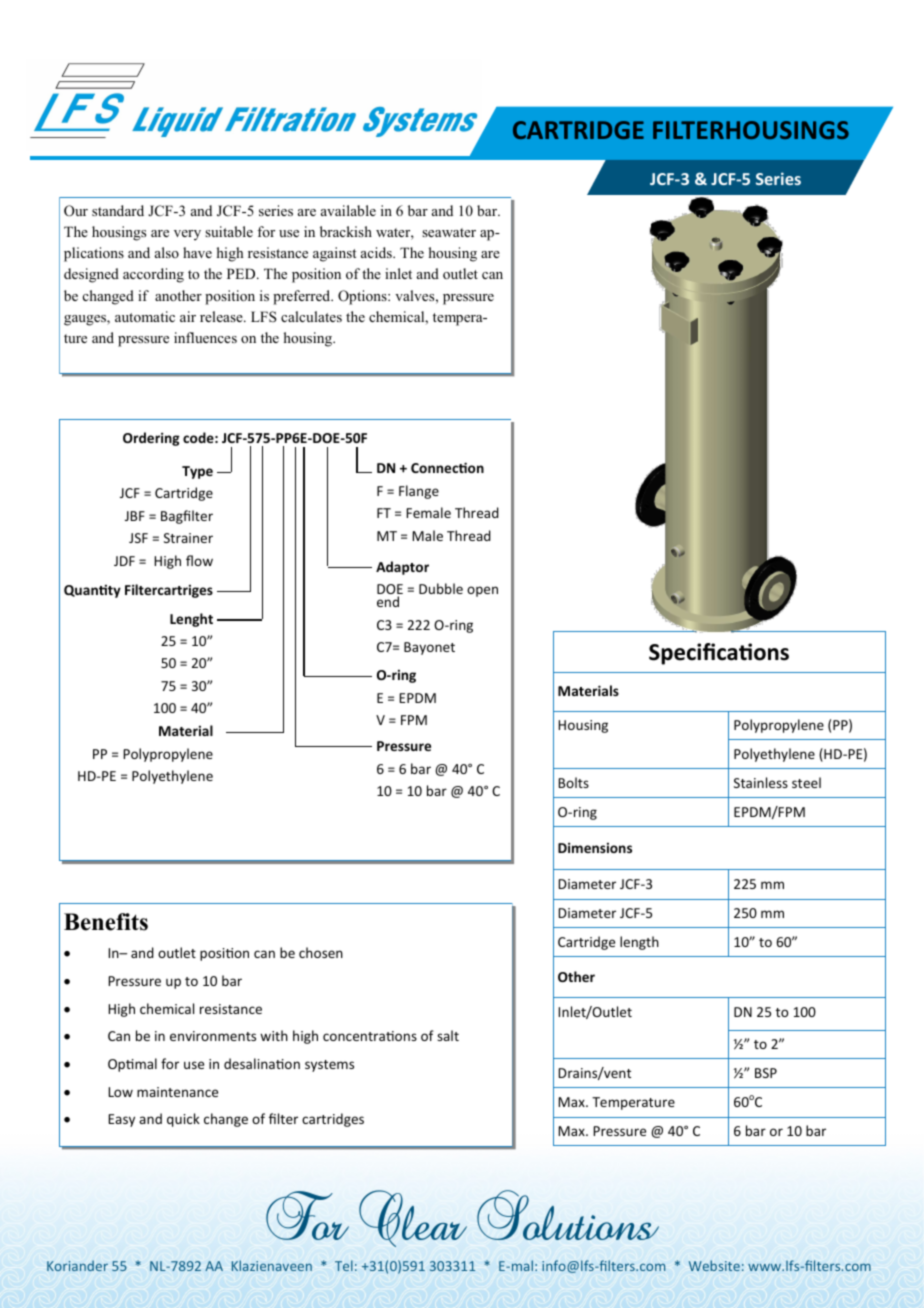 The width and height of the screenshot is (924, 1308). Describe the element at coordinates (761, 782) in the screenshot. I see `Stainless` at that location.
